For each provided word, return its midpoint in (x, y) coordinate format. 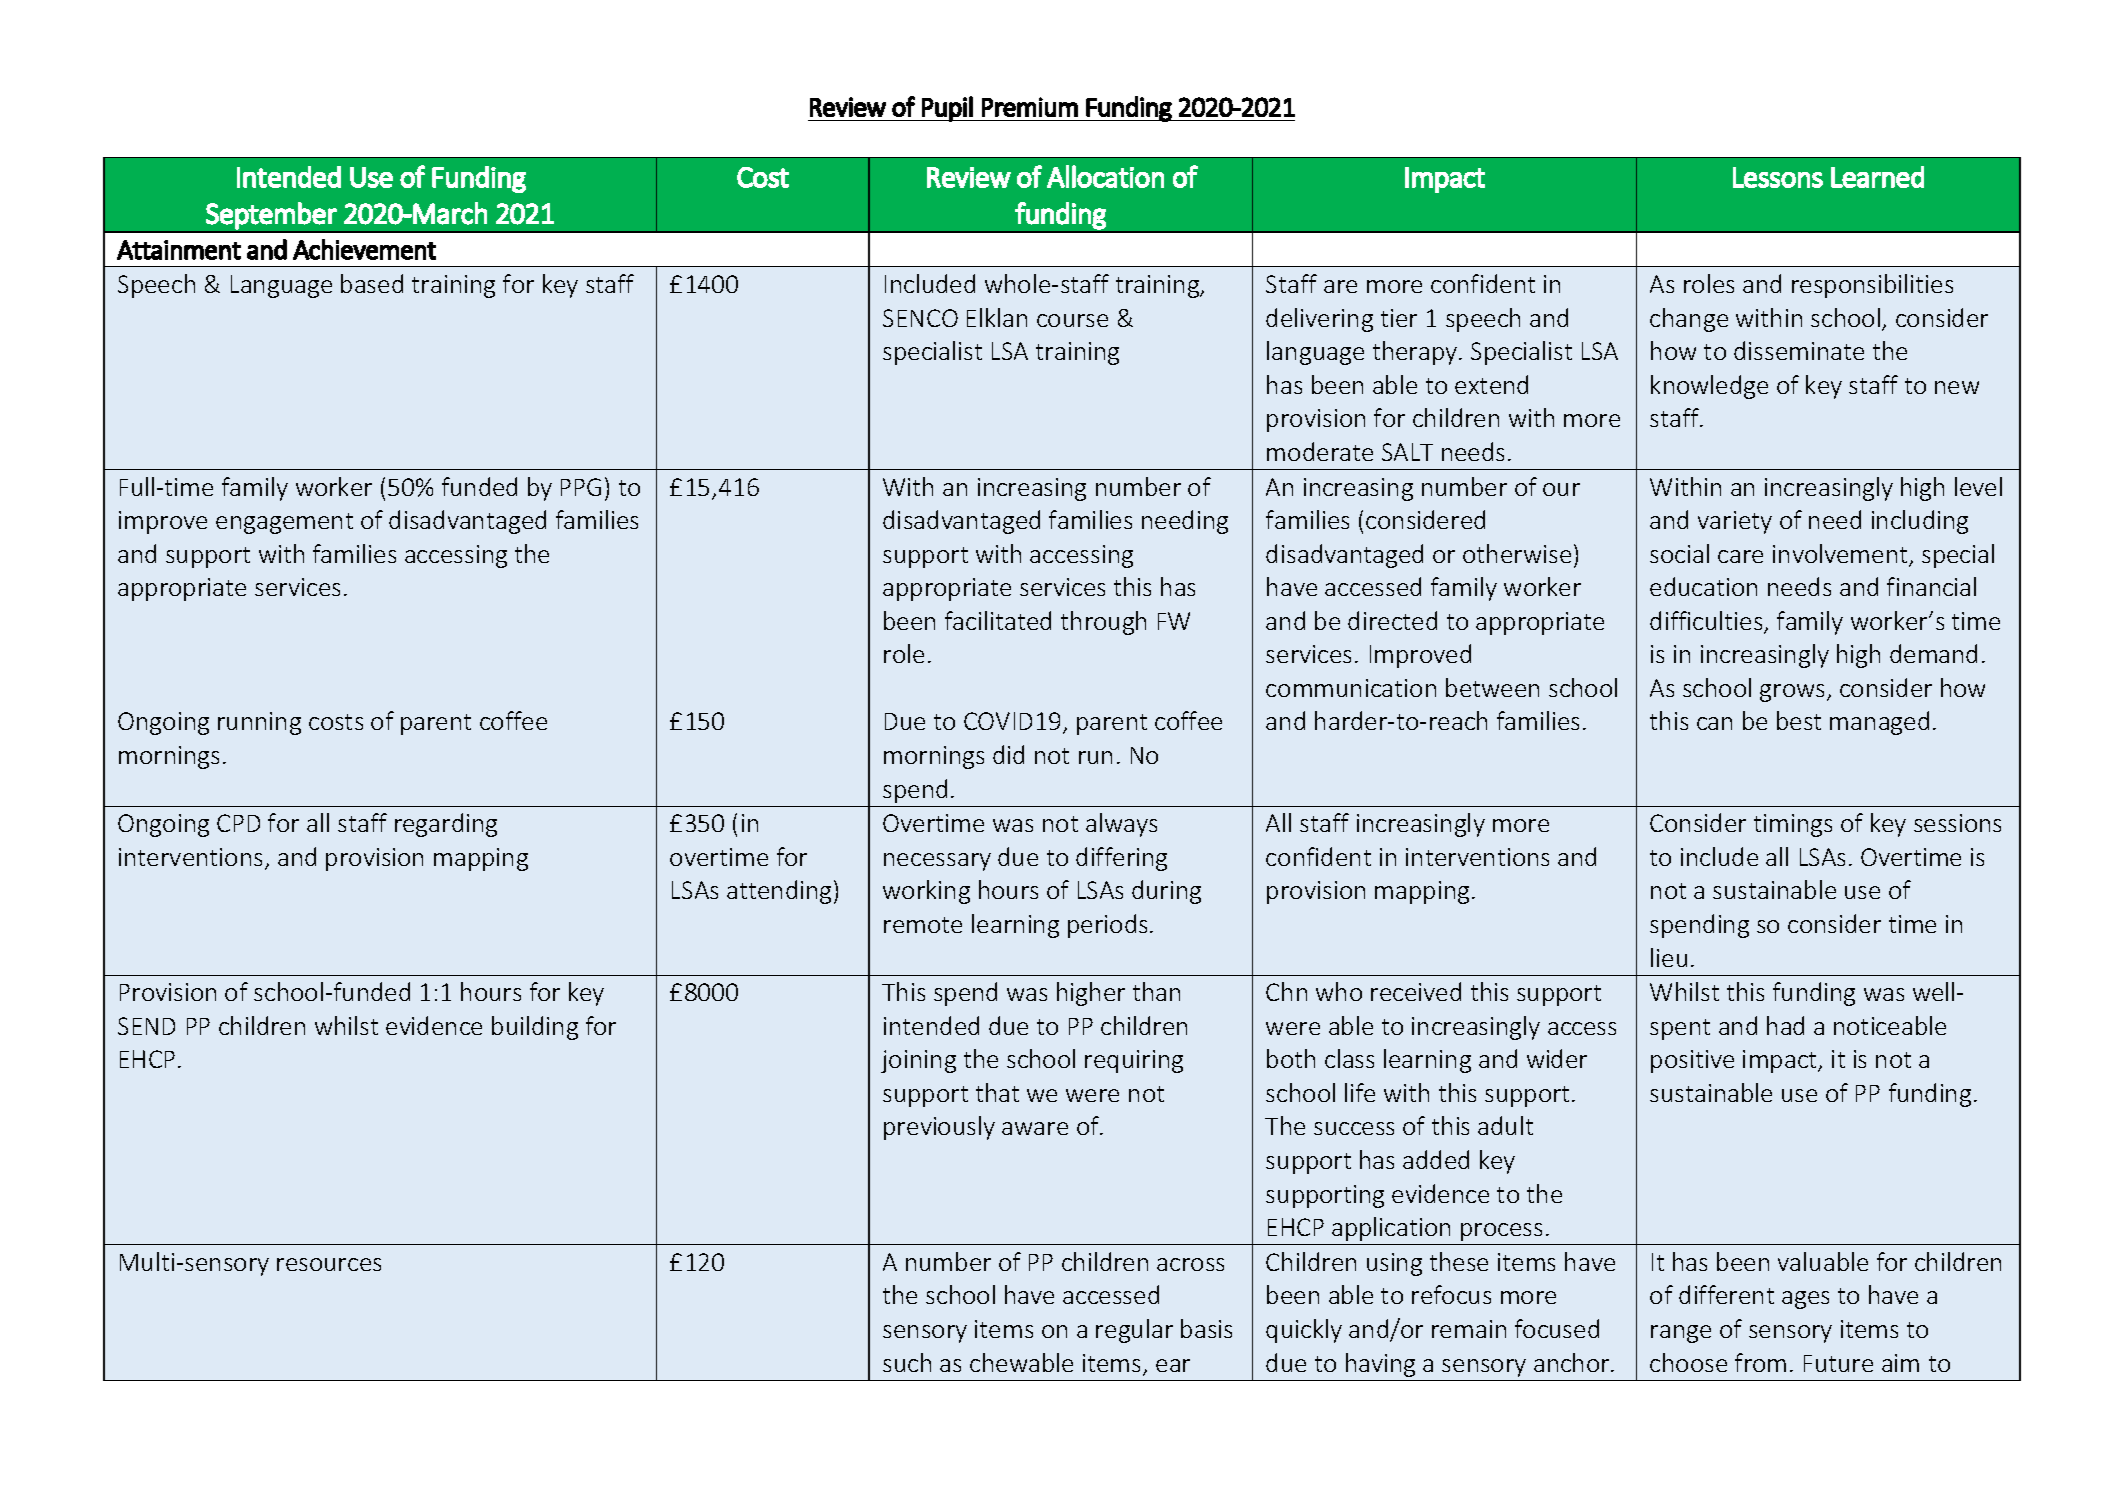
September (271, 216)
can (1714, 723)
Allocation (1105, 176)
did (1008, 754)
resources (329, 1264)
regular (1134, 1331)
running (259, 723)
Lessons (1778, 177)
